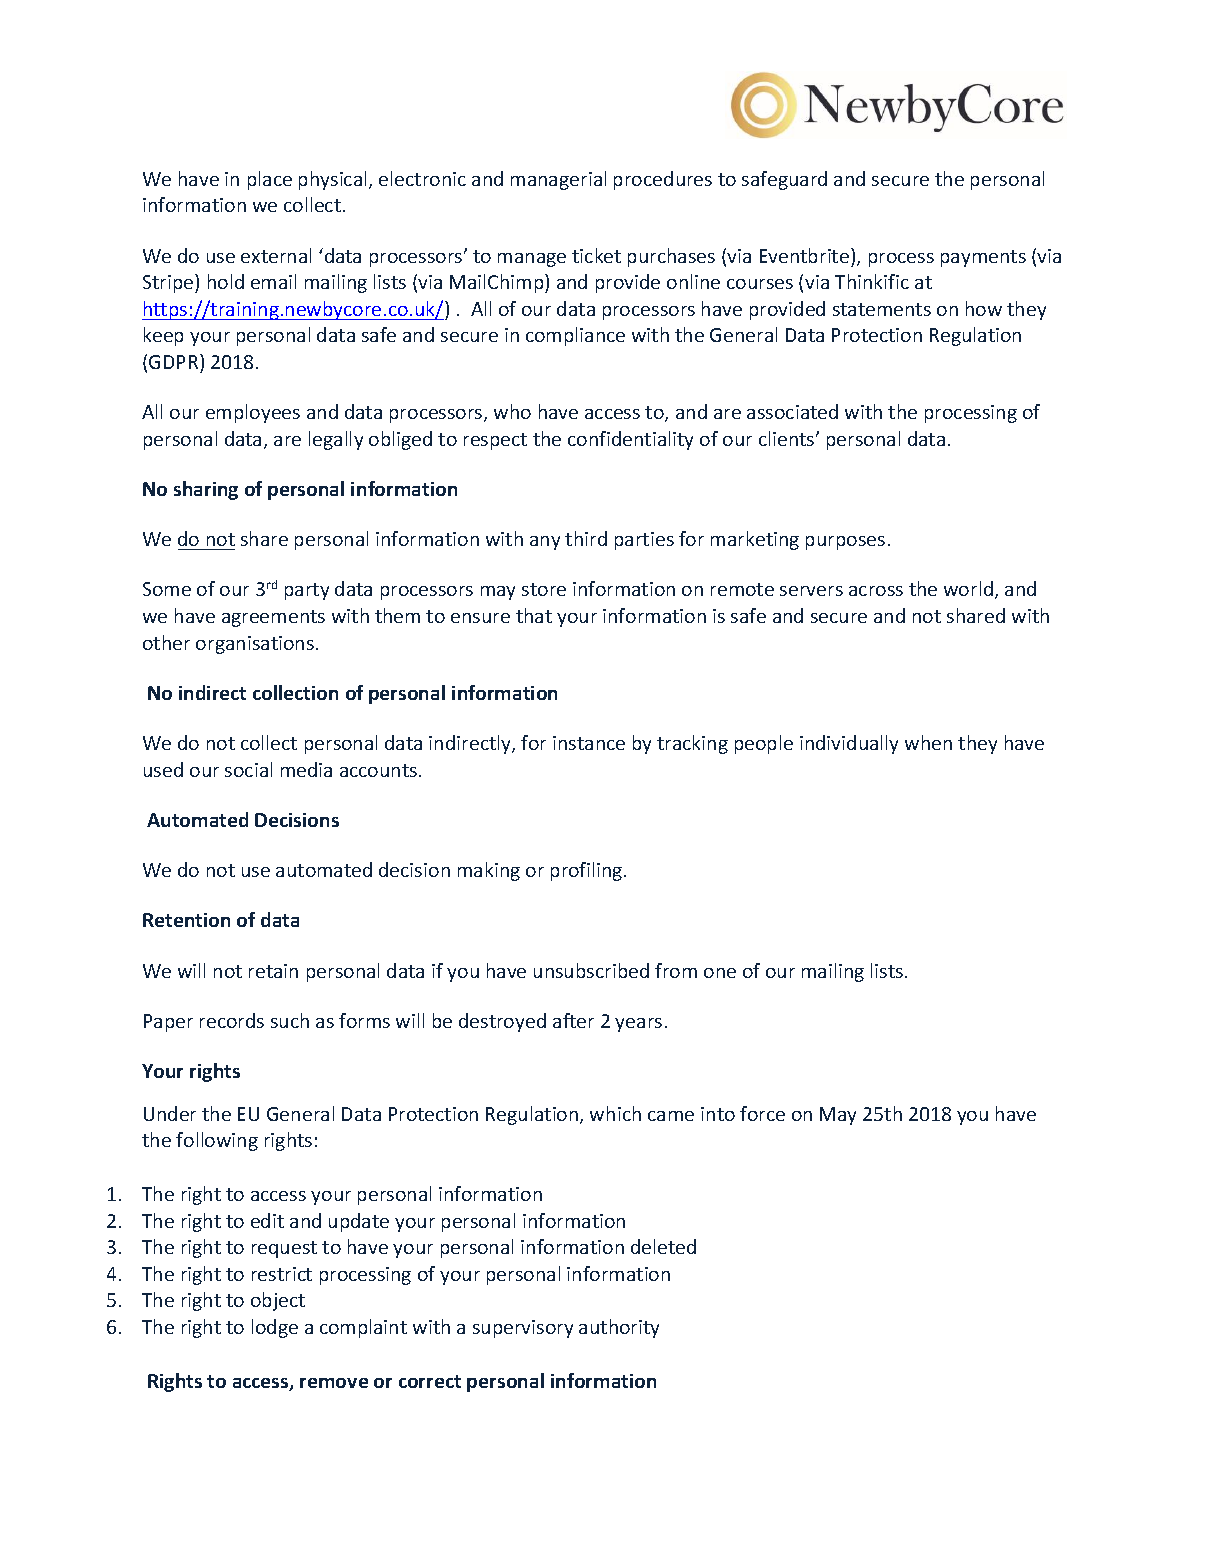 The height and width of the screenshot is (1565, 1209). I want to click on store, so click(544, 589).
